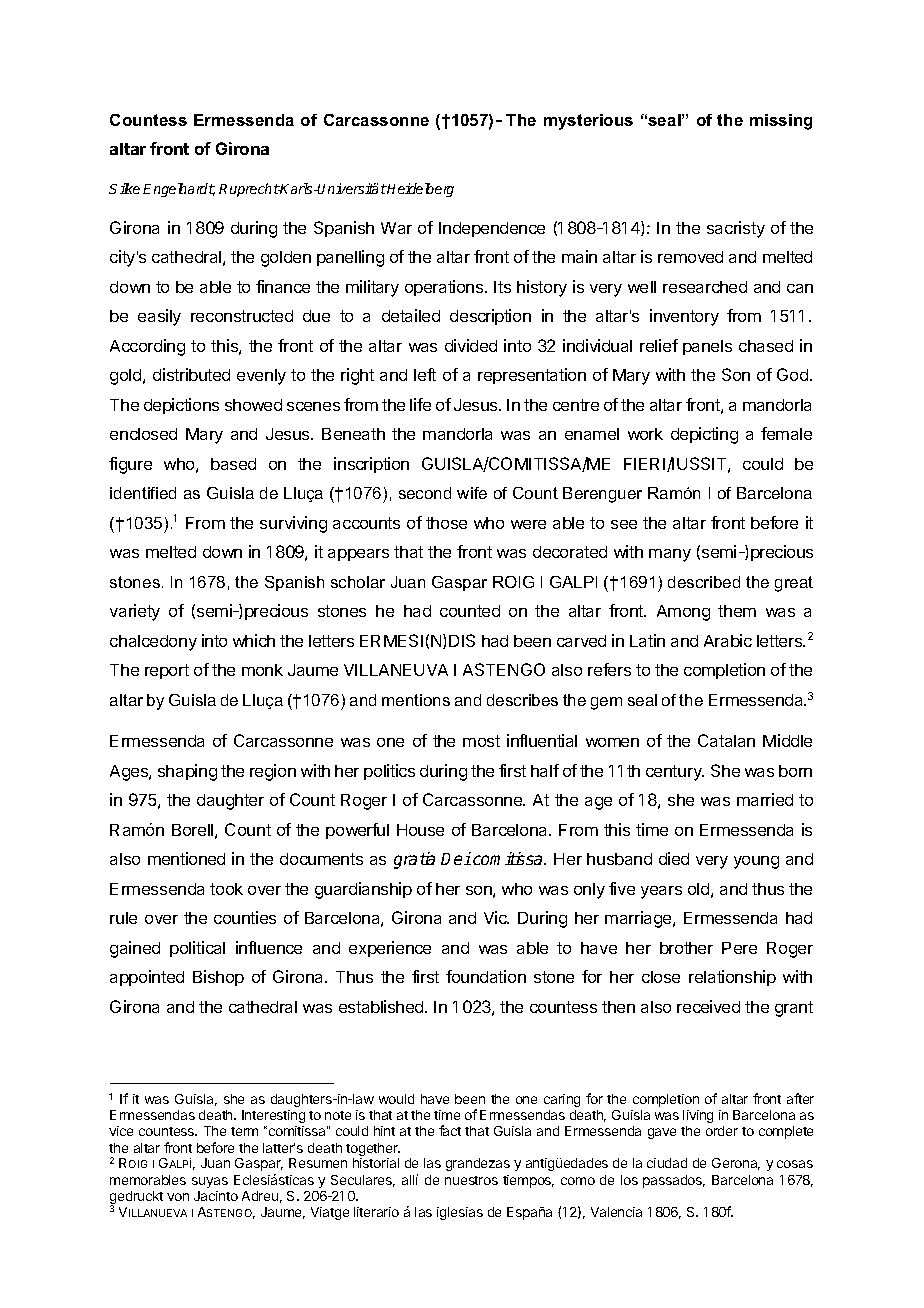 The width and height of the screenshot is (924, 1308). What do you see at coordinates (456, 858) in the screenshot?
I see `Dei` at bounding box center [456, 858].
